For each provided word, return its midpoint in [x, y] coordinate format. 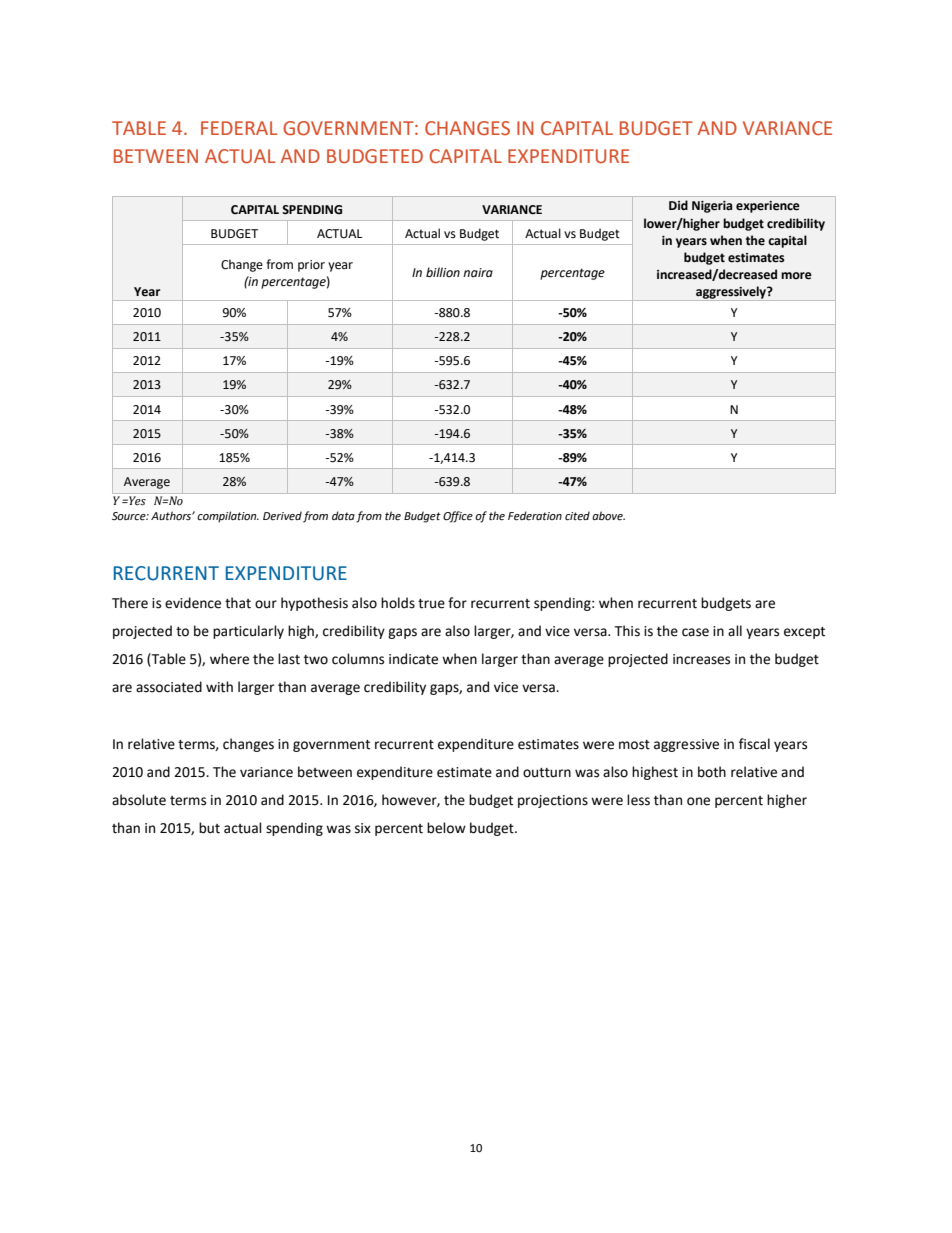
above [608, 516]
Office [458, 517]
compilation [228, 517]
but [209, 828]
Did [678, 205]
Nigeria [712, 207]
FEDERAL [239, 128]
